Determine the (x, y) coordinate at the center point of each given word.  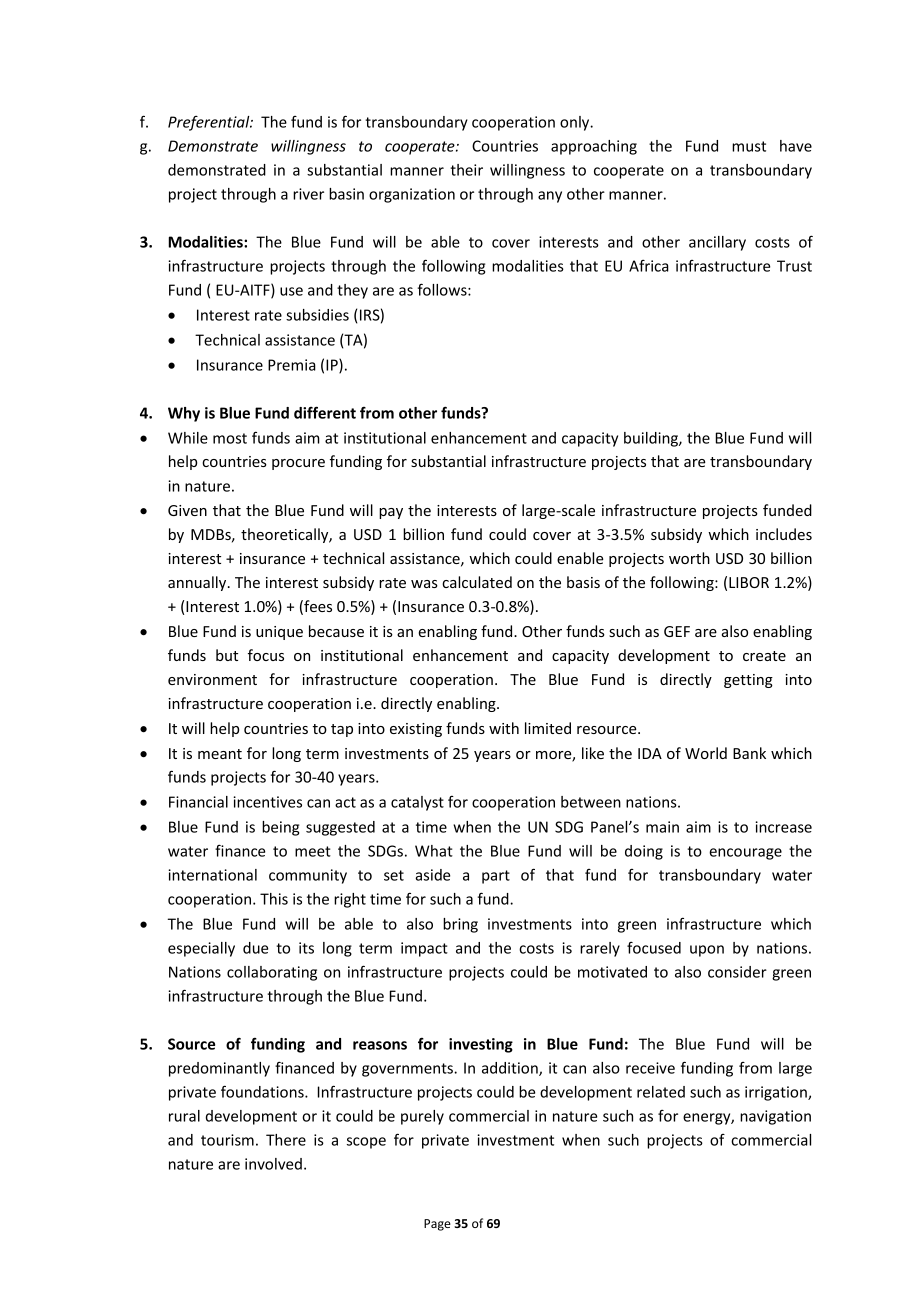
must (749, 146)
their (466, 170)
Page (437, 1225)
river (308, 194)
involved (273, 1164)
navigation (775, 1117)
